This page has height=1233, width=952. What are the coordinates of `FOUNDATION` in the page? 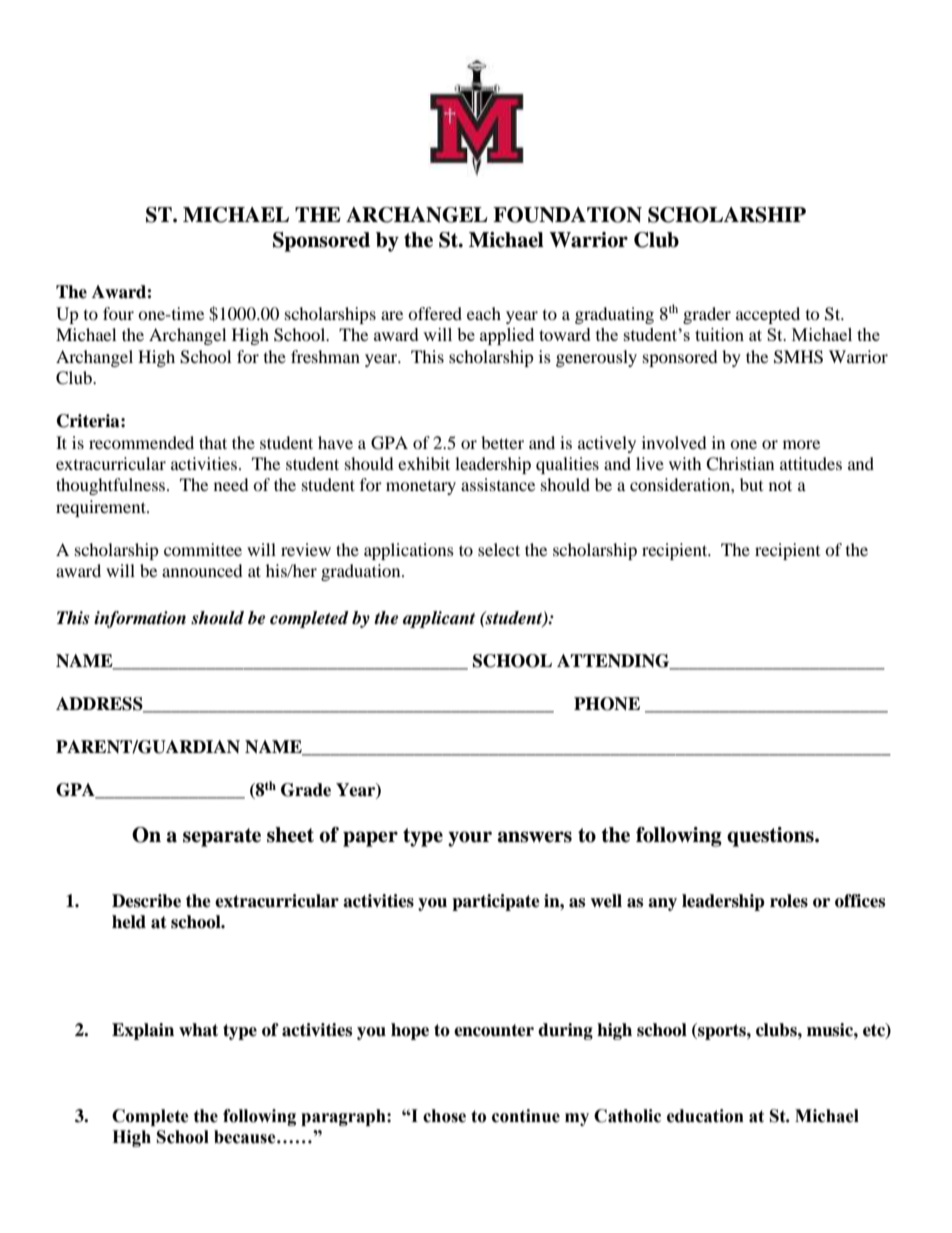 It's located at (567, 215).
